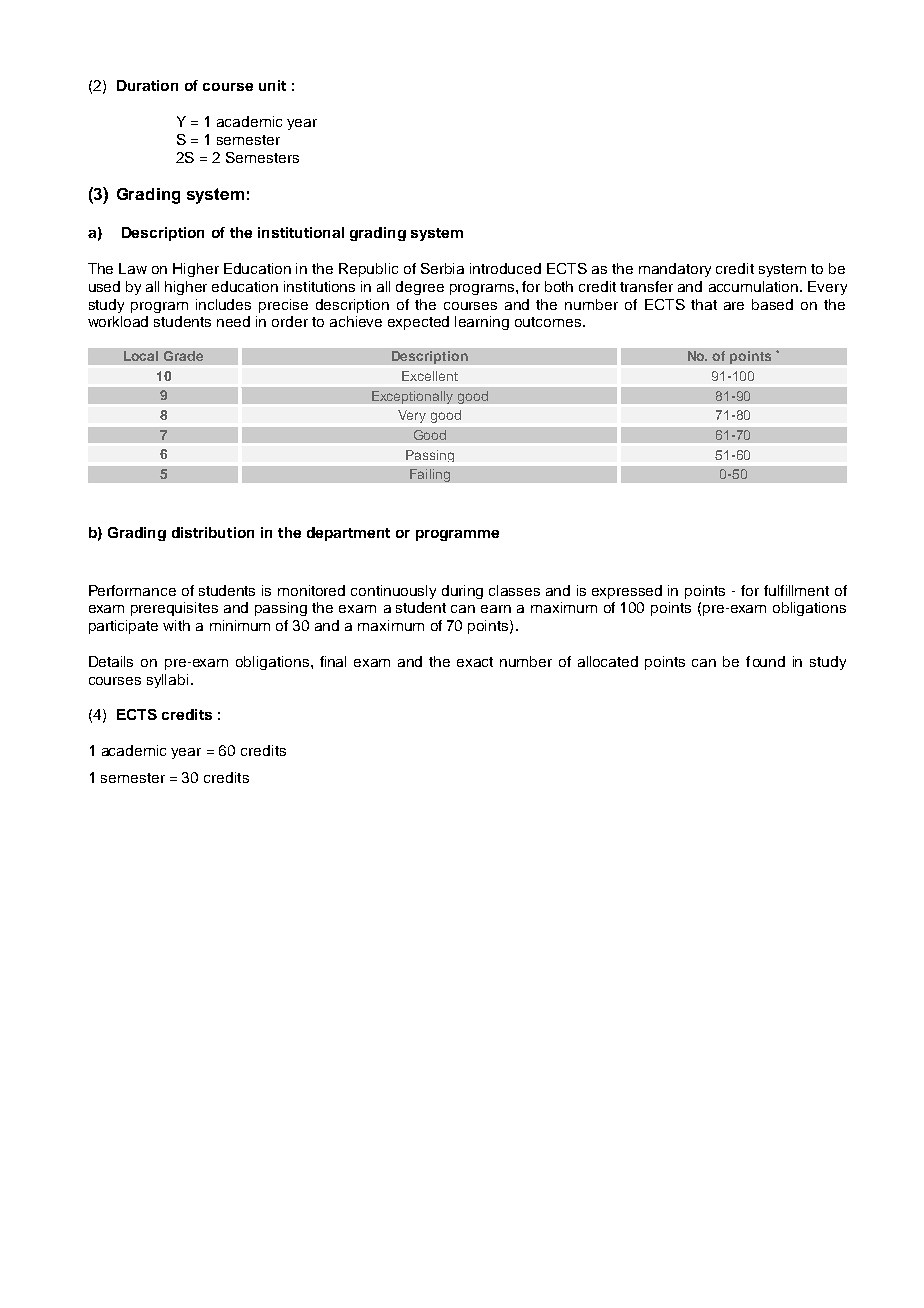  I want to click on department, so click(348, 534).
